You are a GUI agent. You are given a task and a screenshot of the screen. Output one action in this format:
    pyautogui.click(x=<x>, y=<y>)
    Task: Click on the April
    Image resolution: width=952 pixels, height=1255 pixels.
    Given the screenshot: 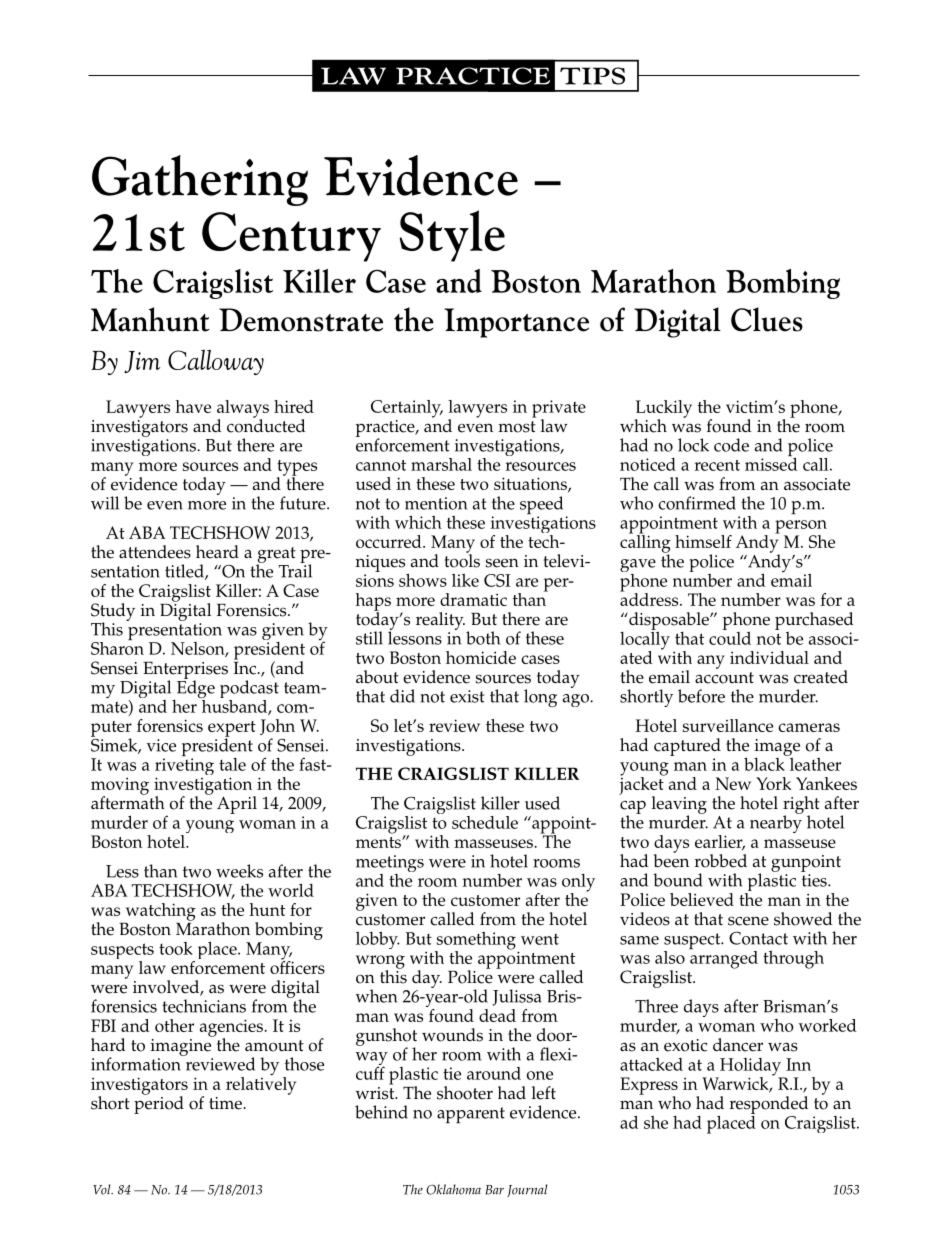 What is the action you would take?
    pyautogui.click(x=237, y=805)
